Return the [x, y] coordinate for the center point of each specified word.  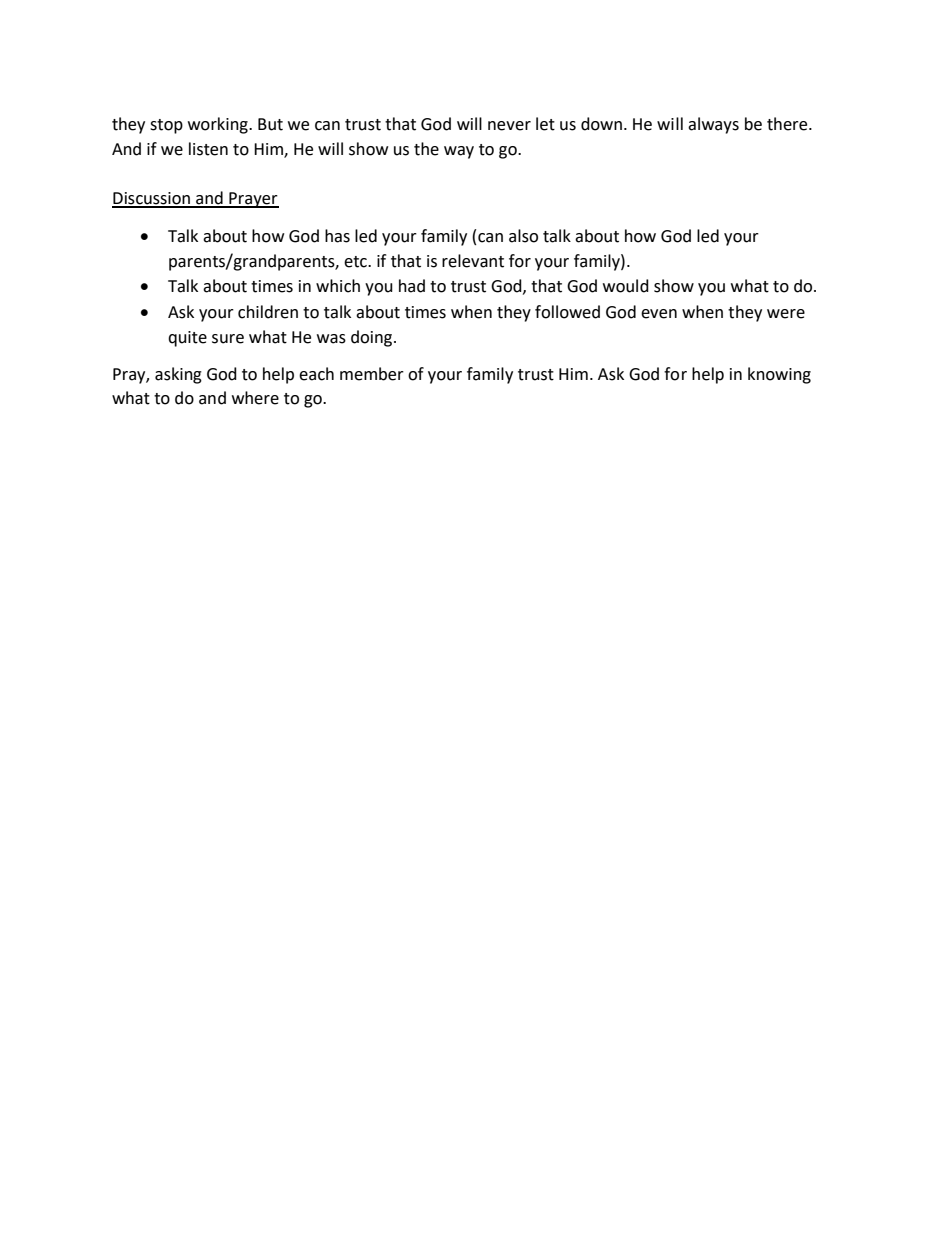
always [713, 125]
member [372, 374]
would [626, 286]
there [788, 124]
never [509, 126]
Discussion [152, 199]
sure [228, 339]
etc [356, 262]
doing [373, 338]
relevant [473, 261]
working [219, 125]
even [659, 314]
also [523, 236]
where [255, 398]
